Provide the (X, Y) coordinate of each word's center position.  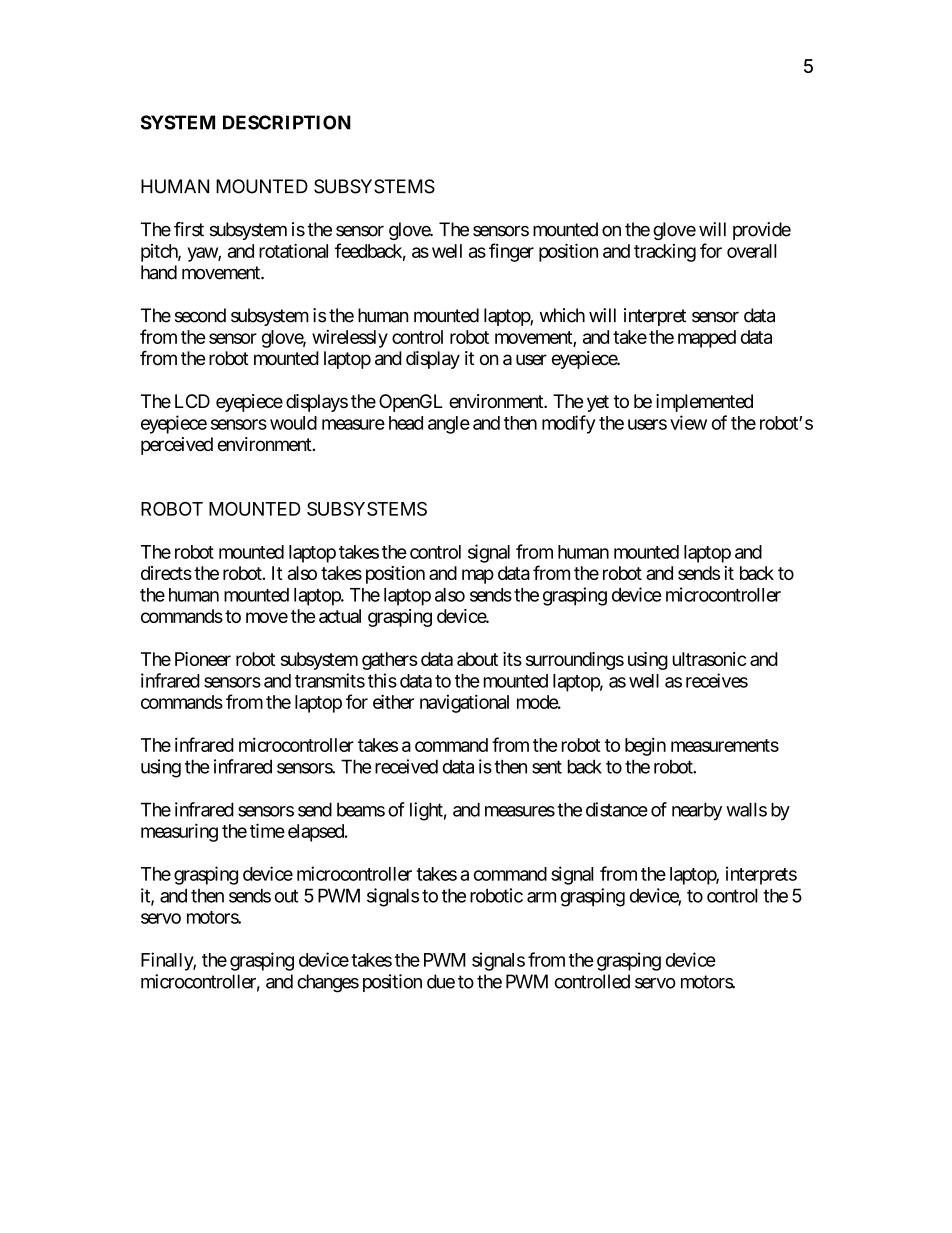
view (688, 422)
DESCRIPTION (287, 122)
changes (328, 983)
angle (449, 425)
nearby (697, 811)
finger (511, 252)
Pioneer (203, 659)
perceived (177, 446)
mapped (707, 339)
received (406, 766)
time (267, 830)
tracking (665, 253)
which (562, 315)
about (477, 659)
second (200, 315)
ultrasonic (709, 659)
